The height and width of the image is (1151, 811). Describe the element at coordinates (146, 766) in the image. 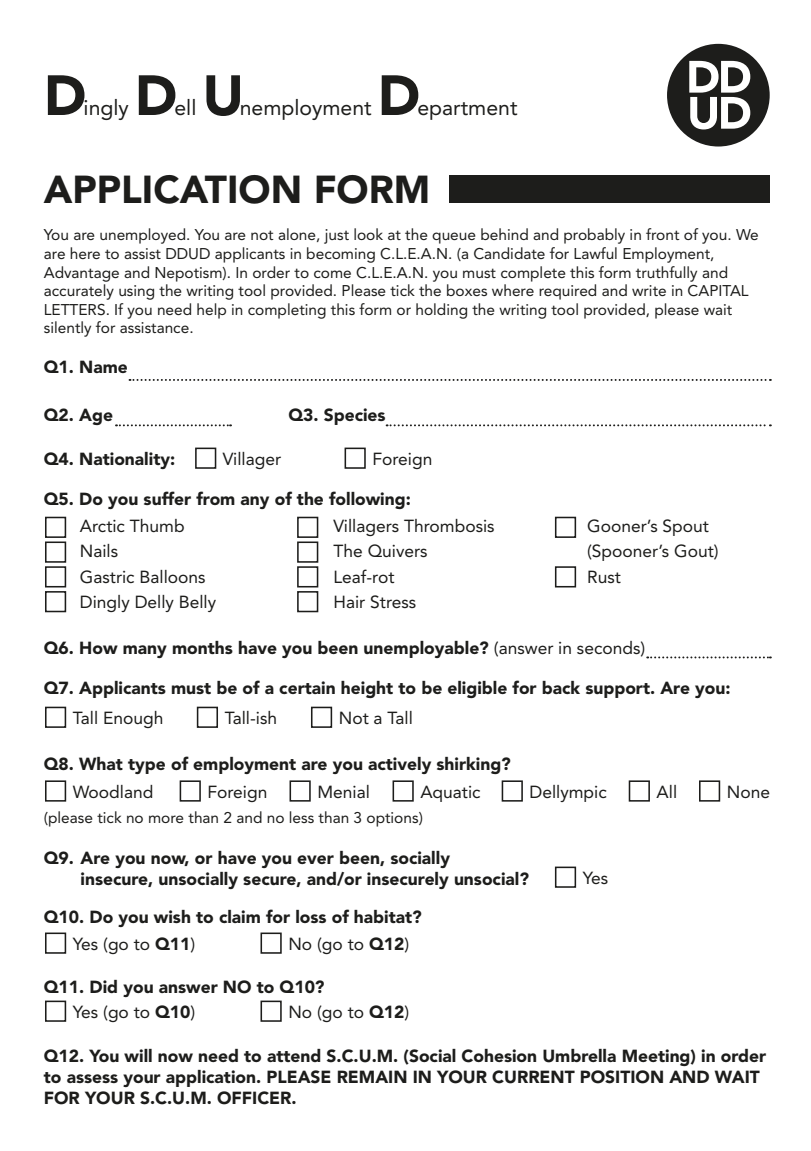

I see `type` at that location.
